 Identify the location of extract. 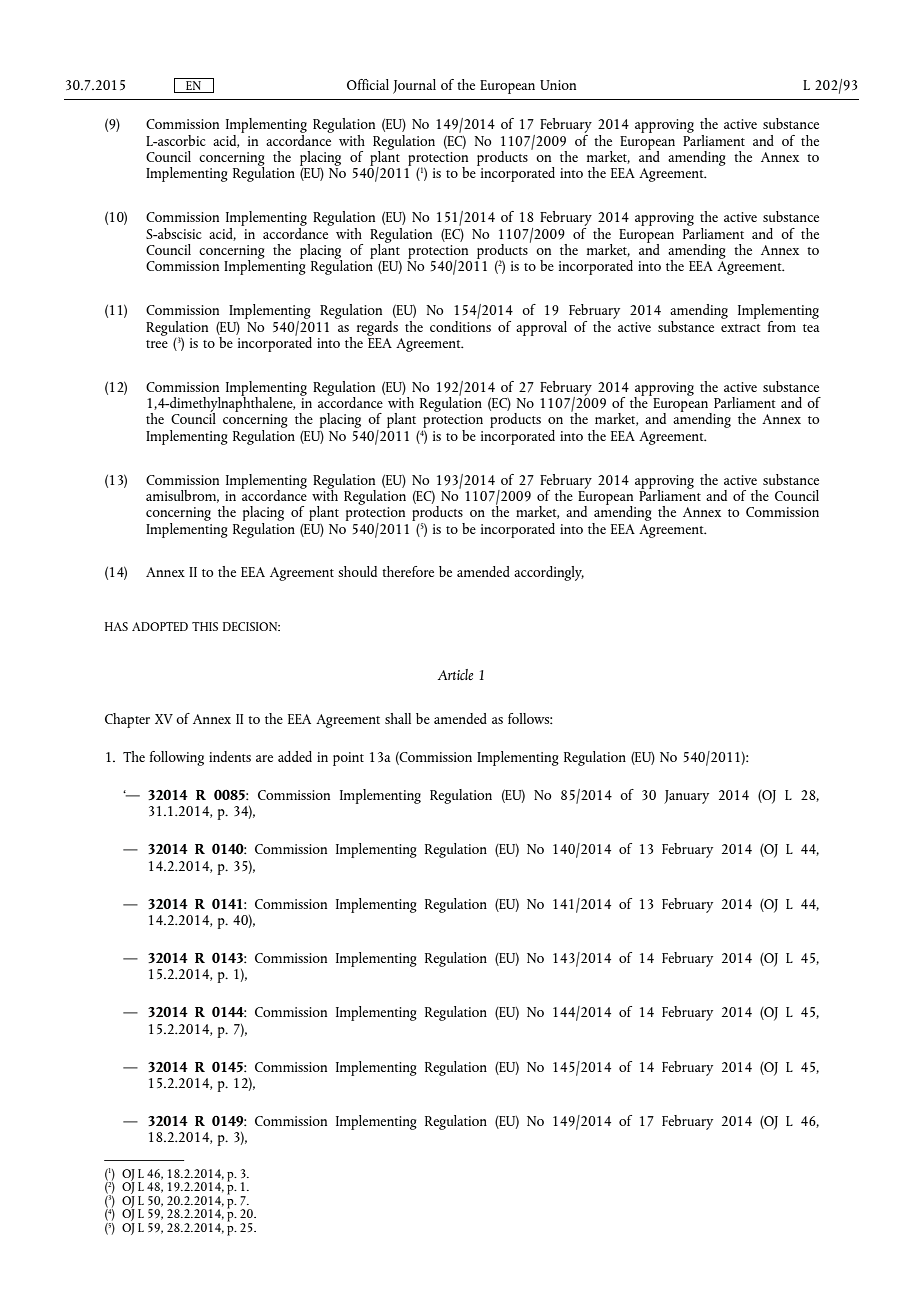
(740, 328).
